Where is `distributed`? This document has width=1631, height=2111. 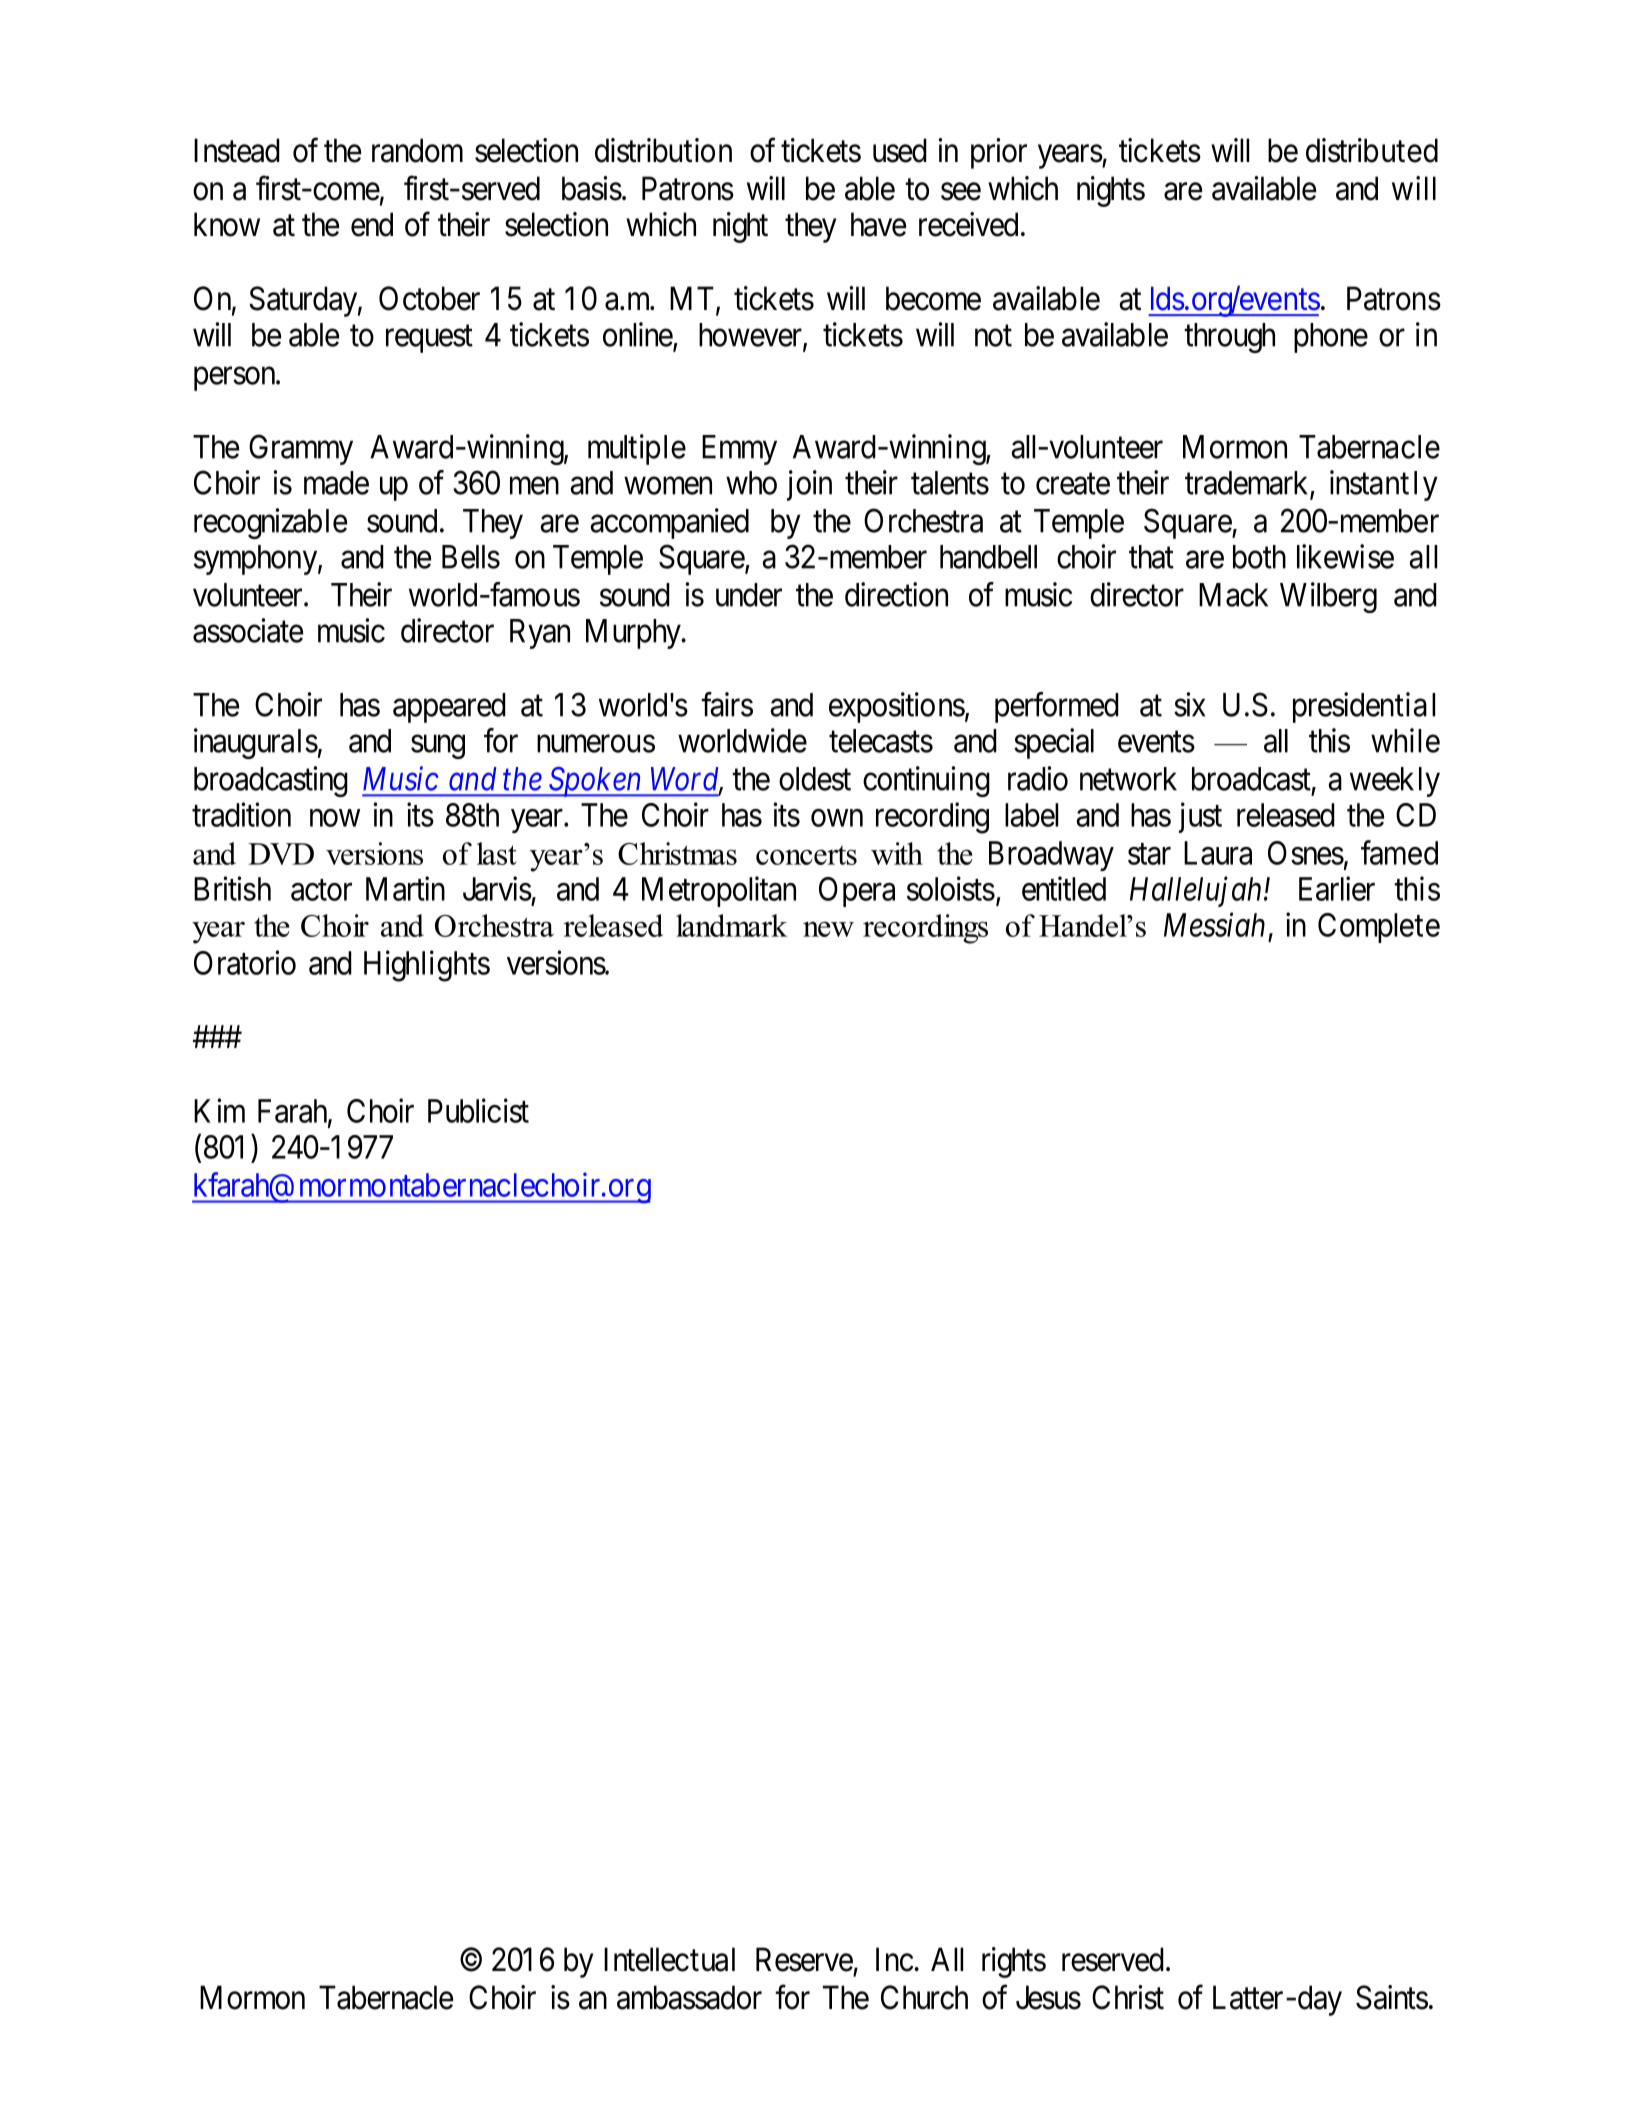 distributed is located at coordinates (1372, 150).
